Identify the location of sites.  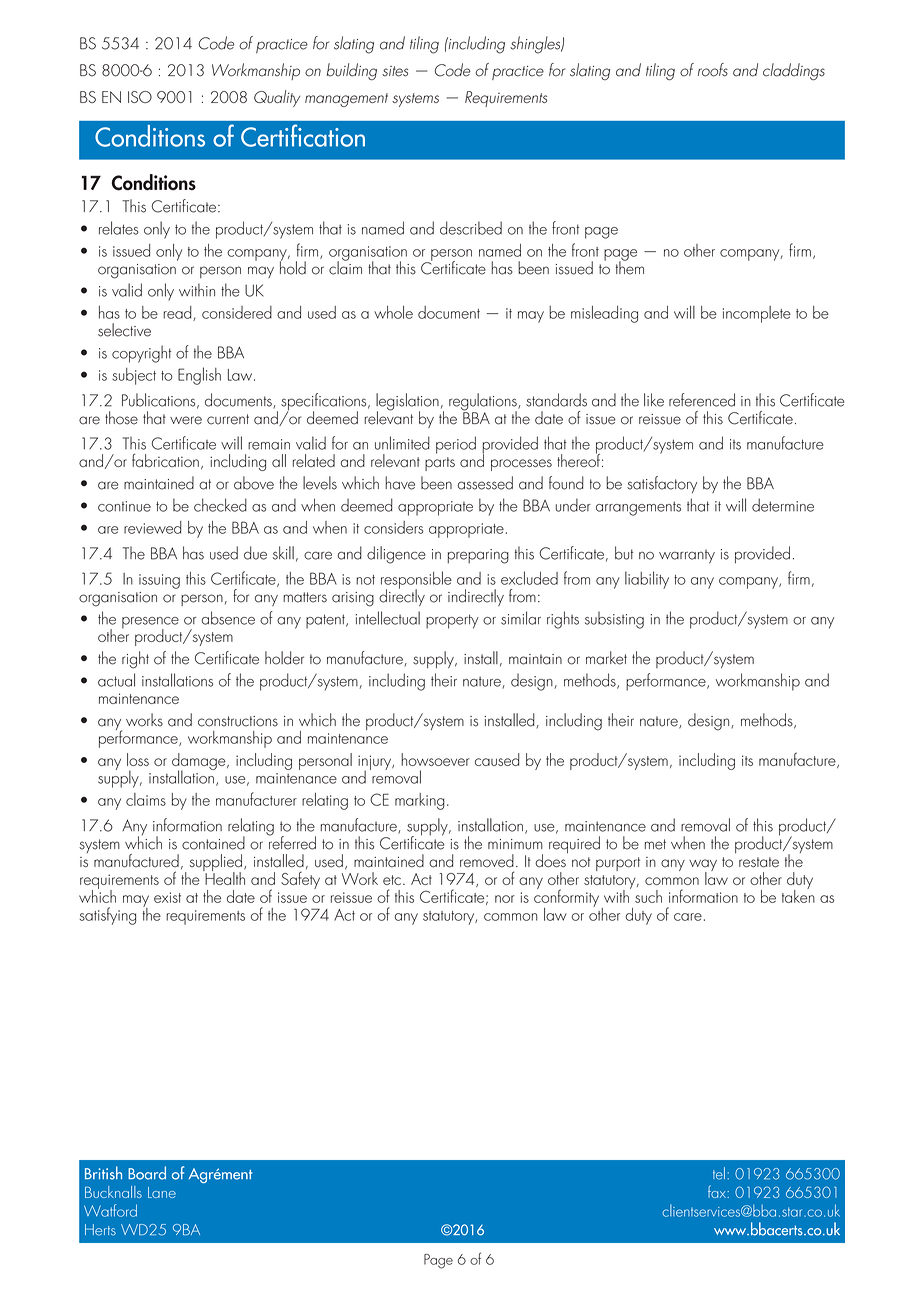
(395, 71).
